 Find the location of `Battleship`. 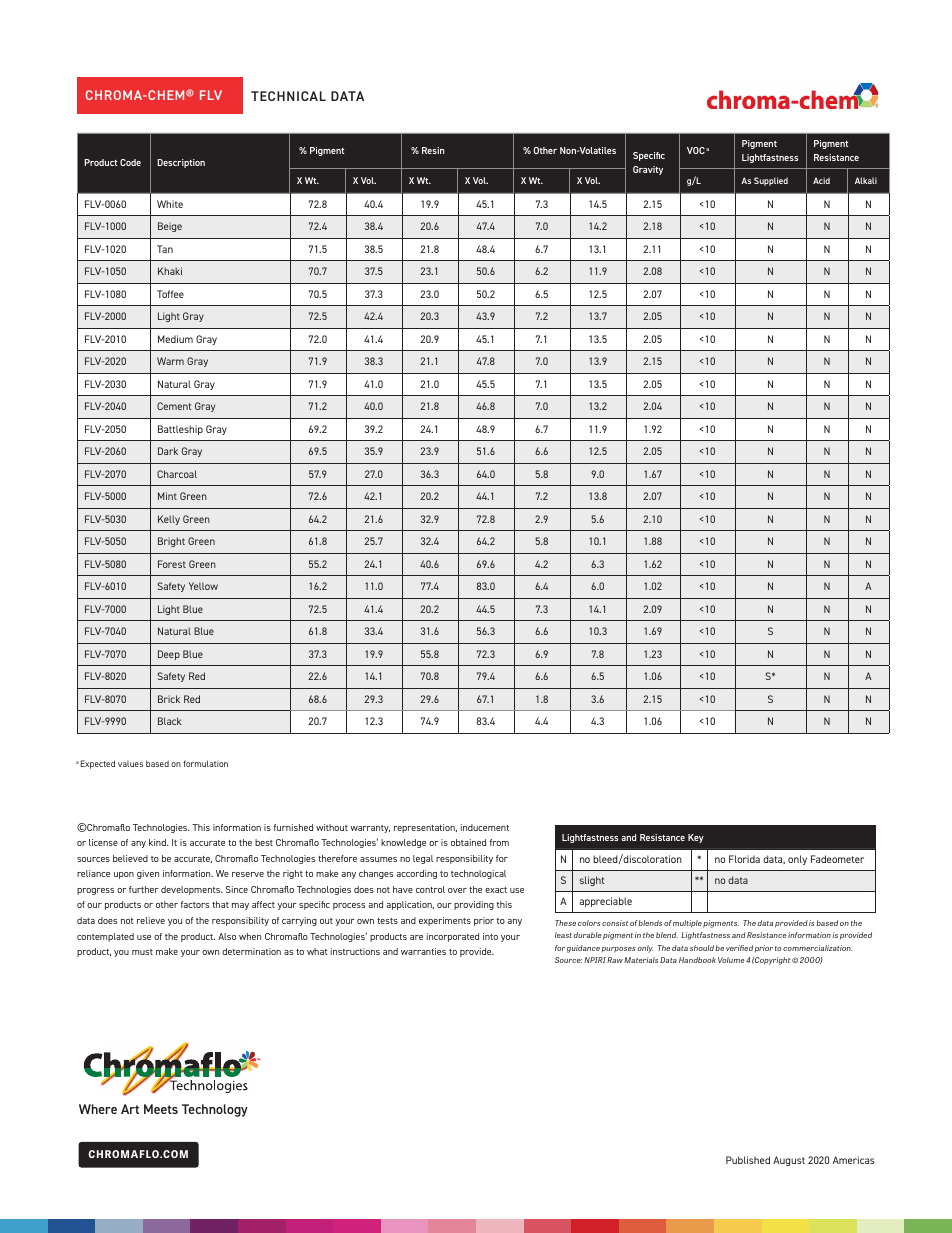

Battleship is located at coordinates (180, 430).
